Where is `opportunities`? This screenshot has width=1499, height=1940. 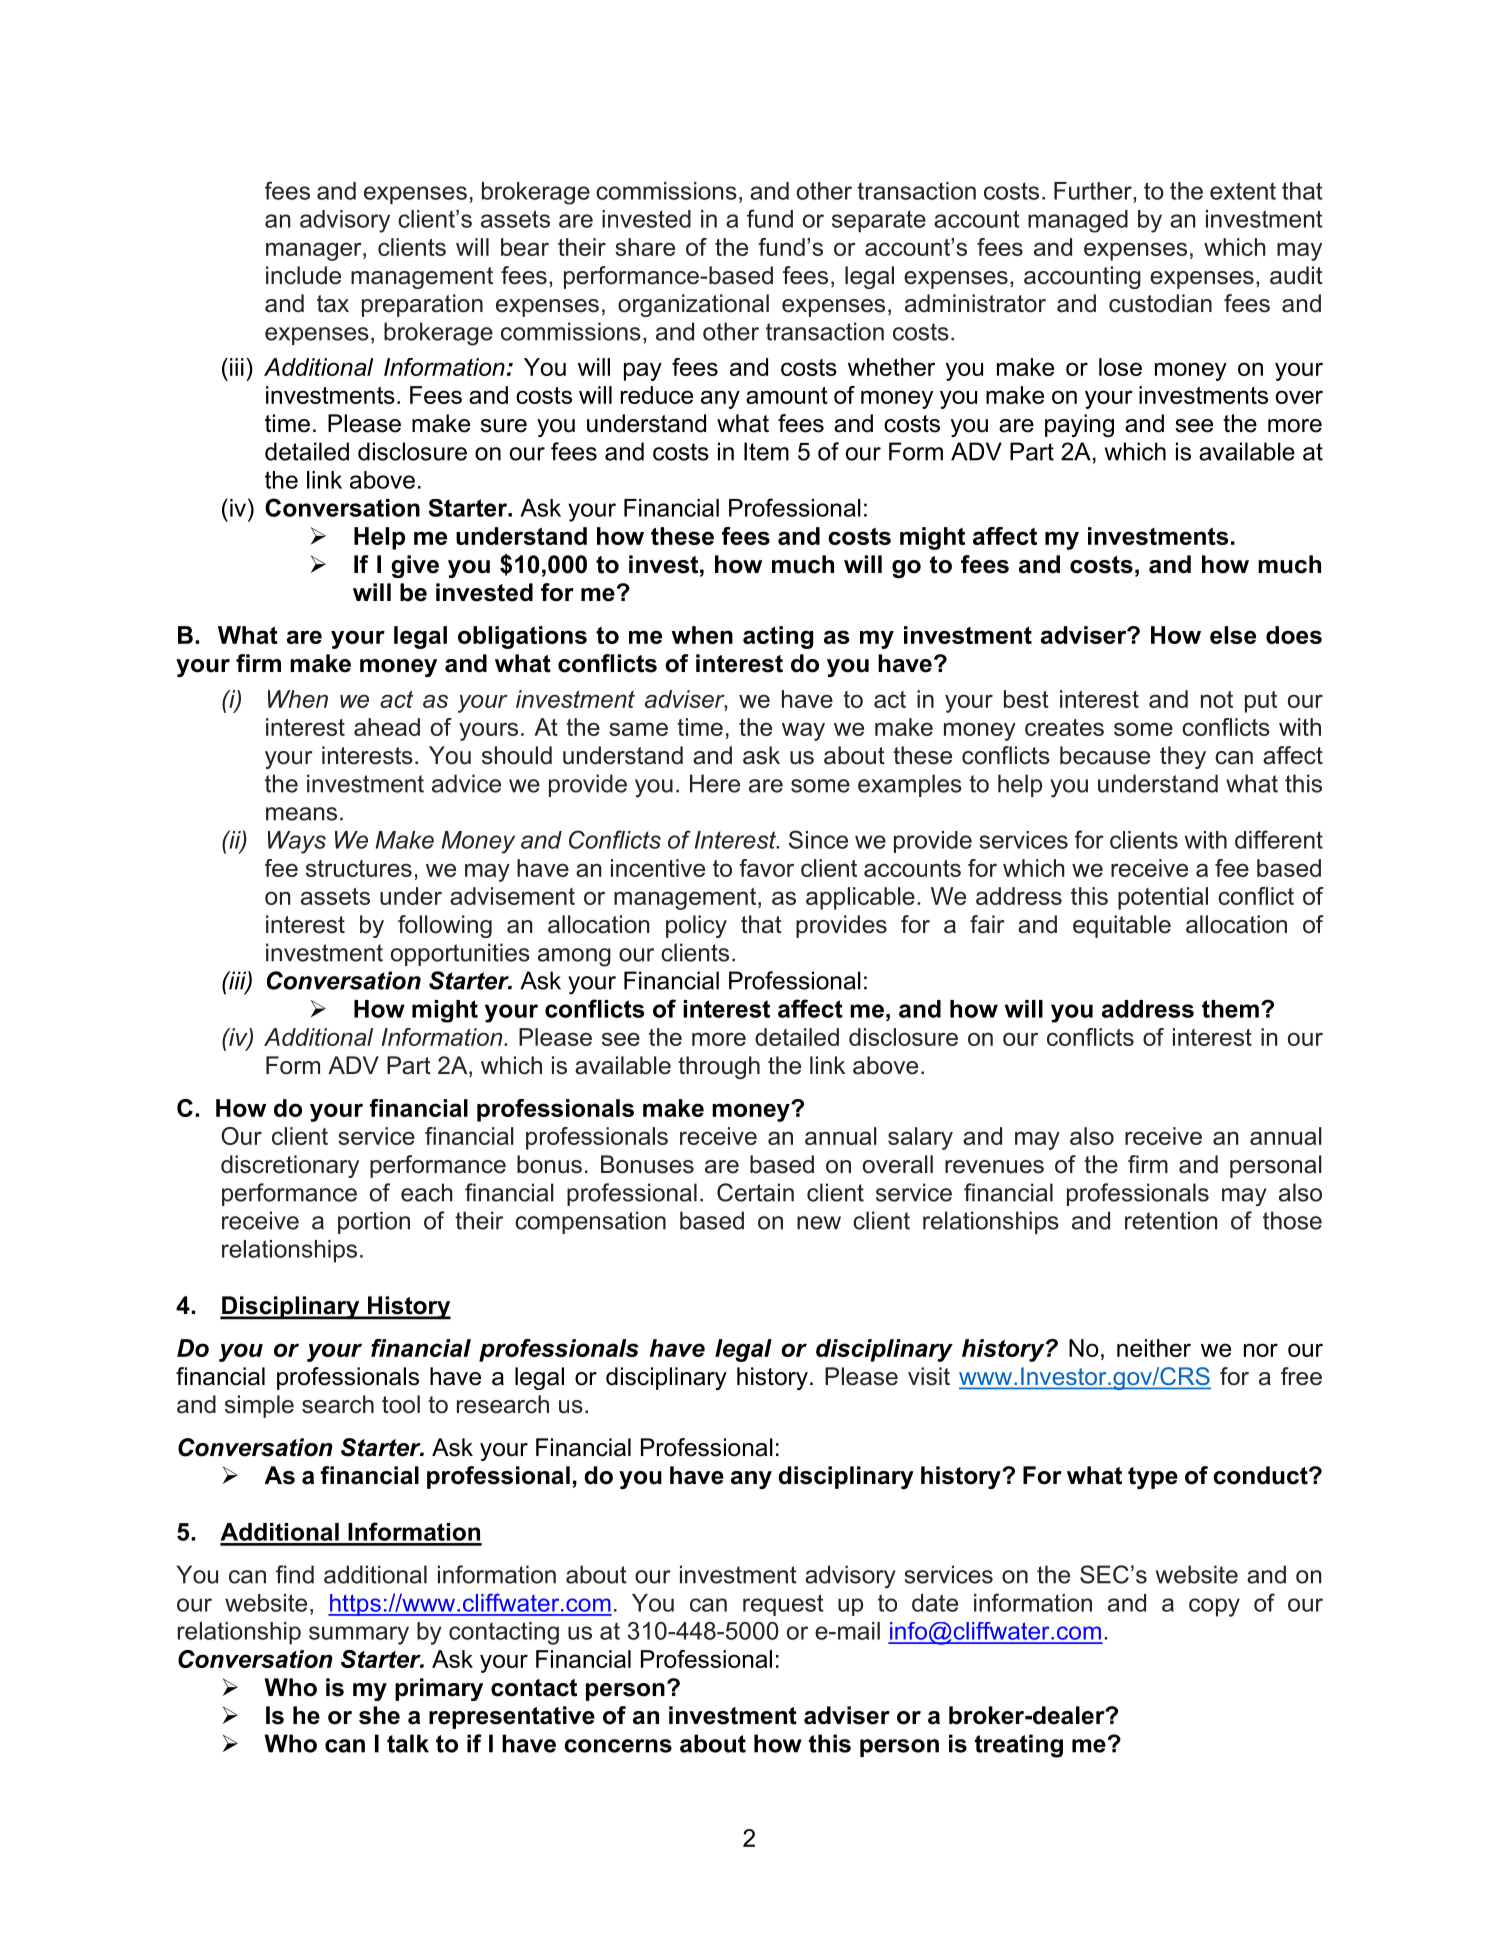
opportunities is located at coordinates (460, 954).
